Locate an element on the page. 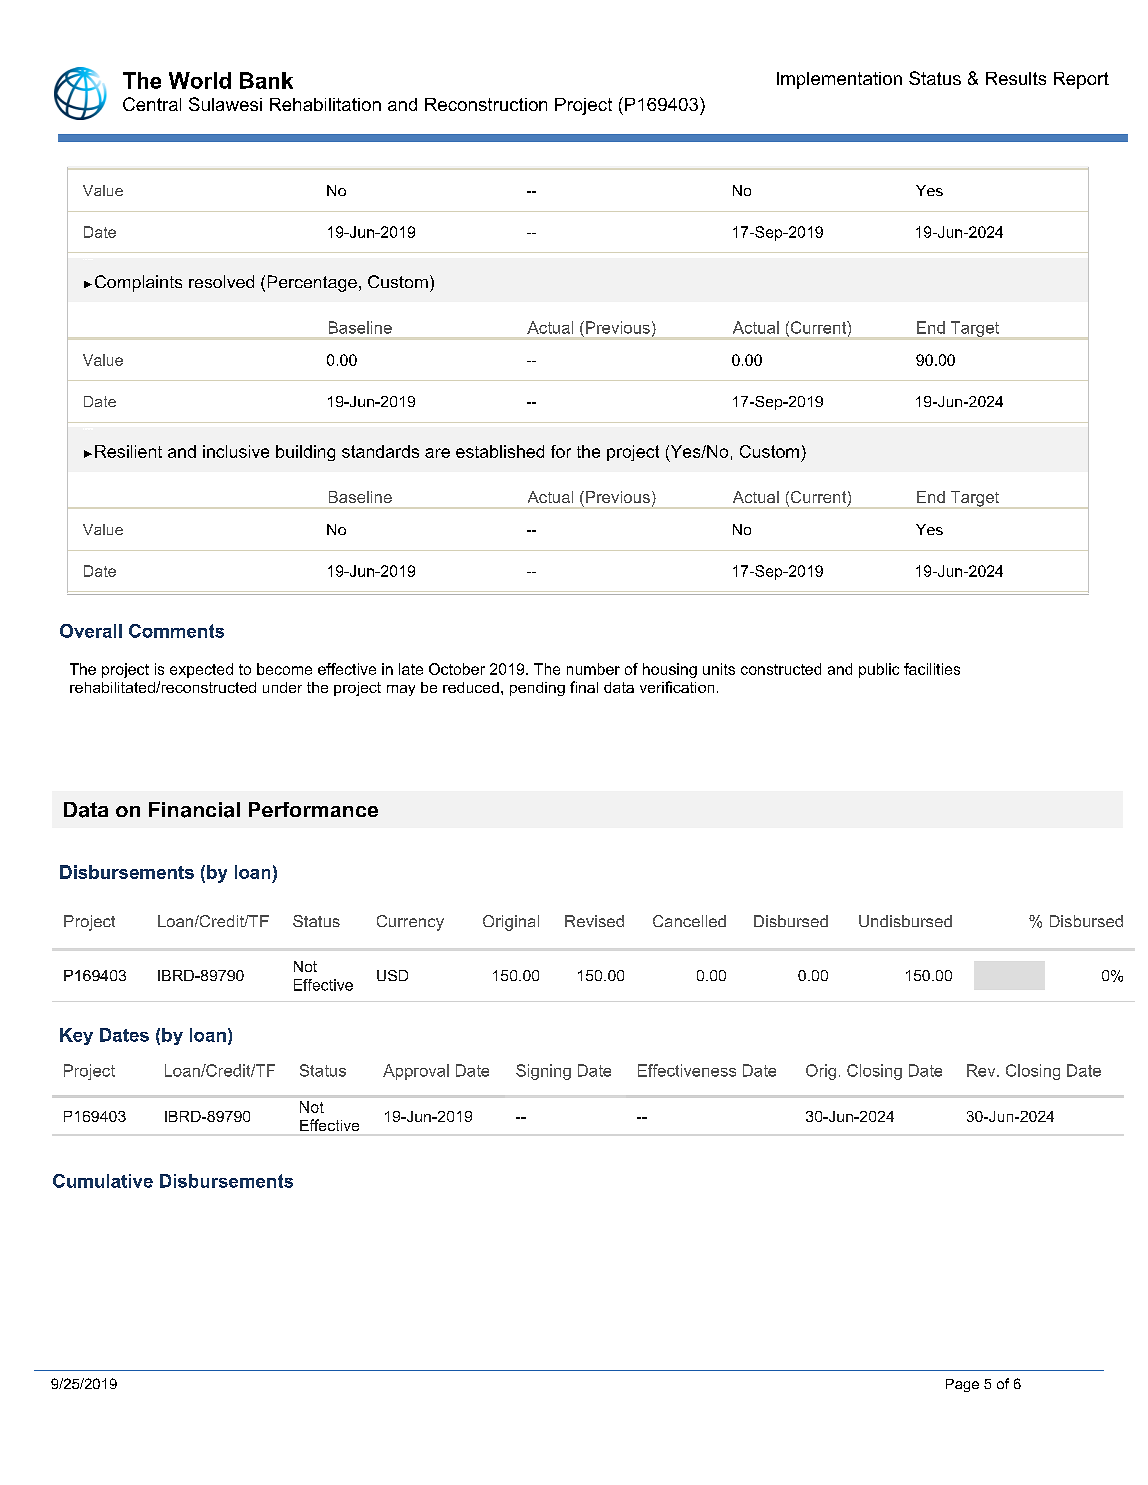  final is located at coordinates (584, 687).
